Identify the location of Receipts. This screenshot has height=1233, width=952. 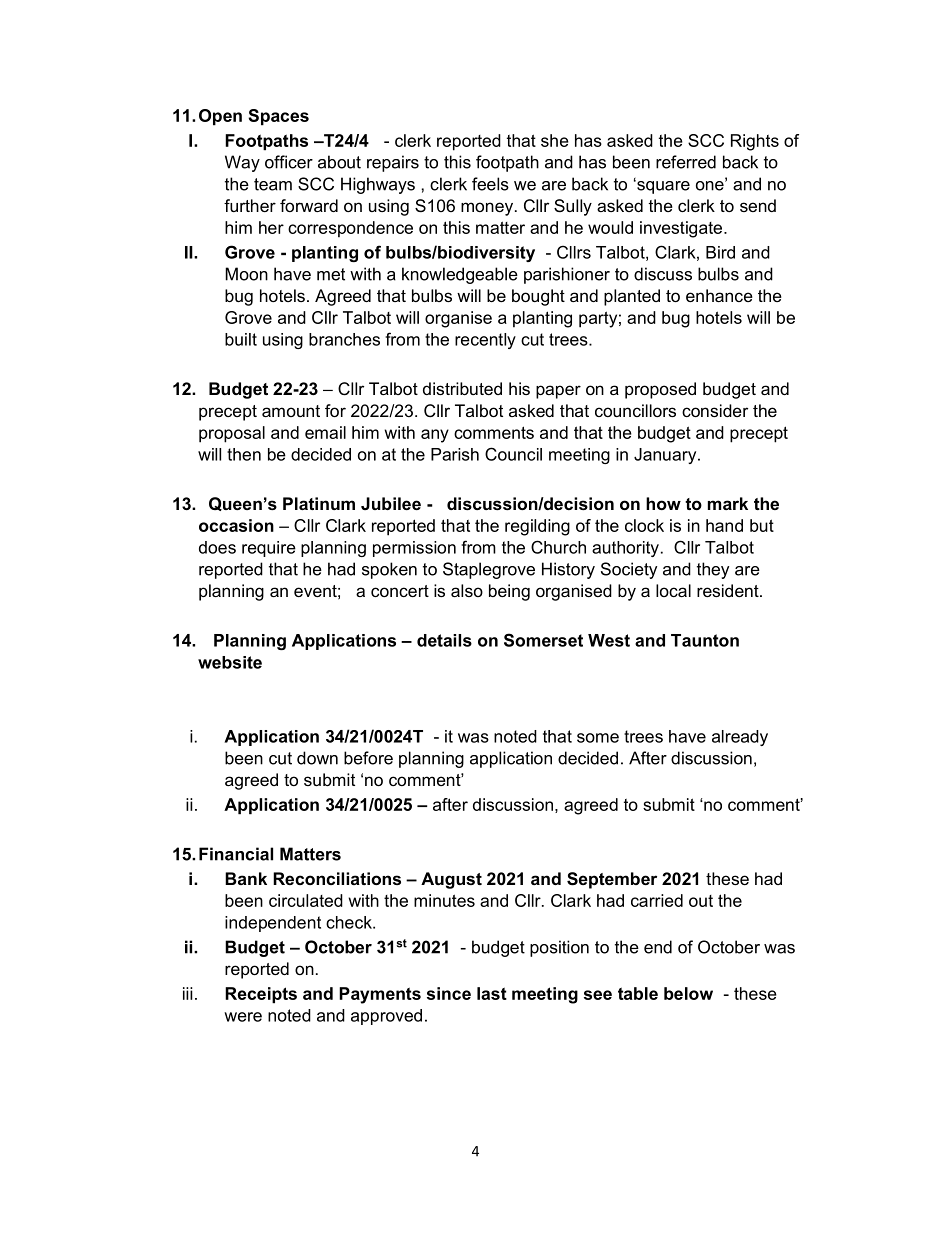
(261, 995).
